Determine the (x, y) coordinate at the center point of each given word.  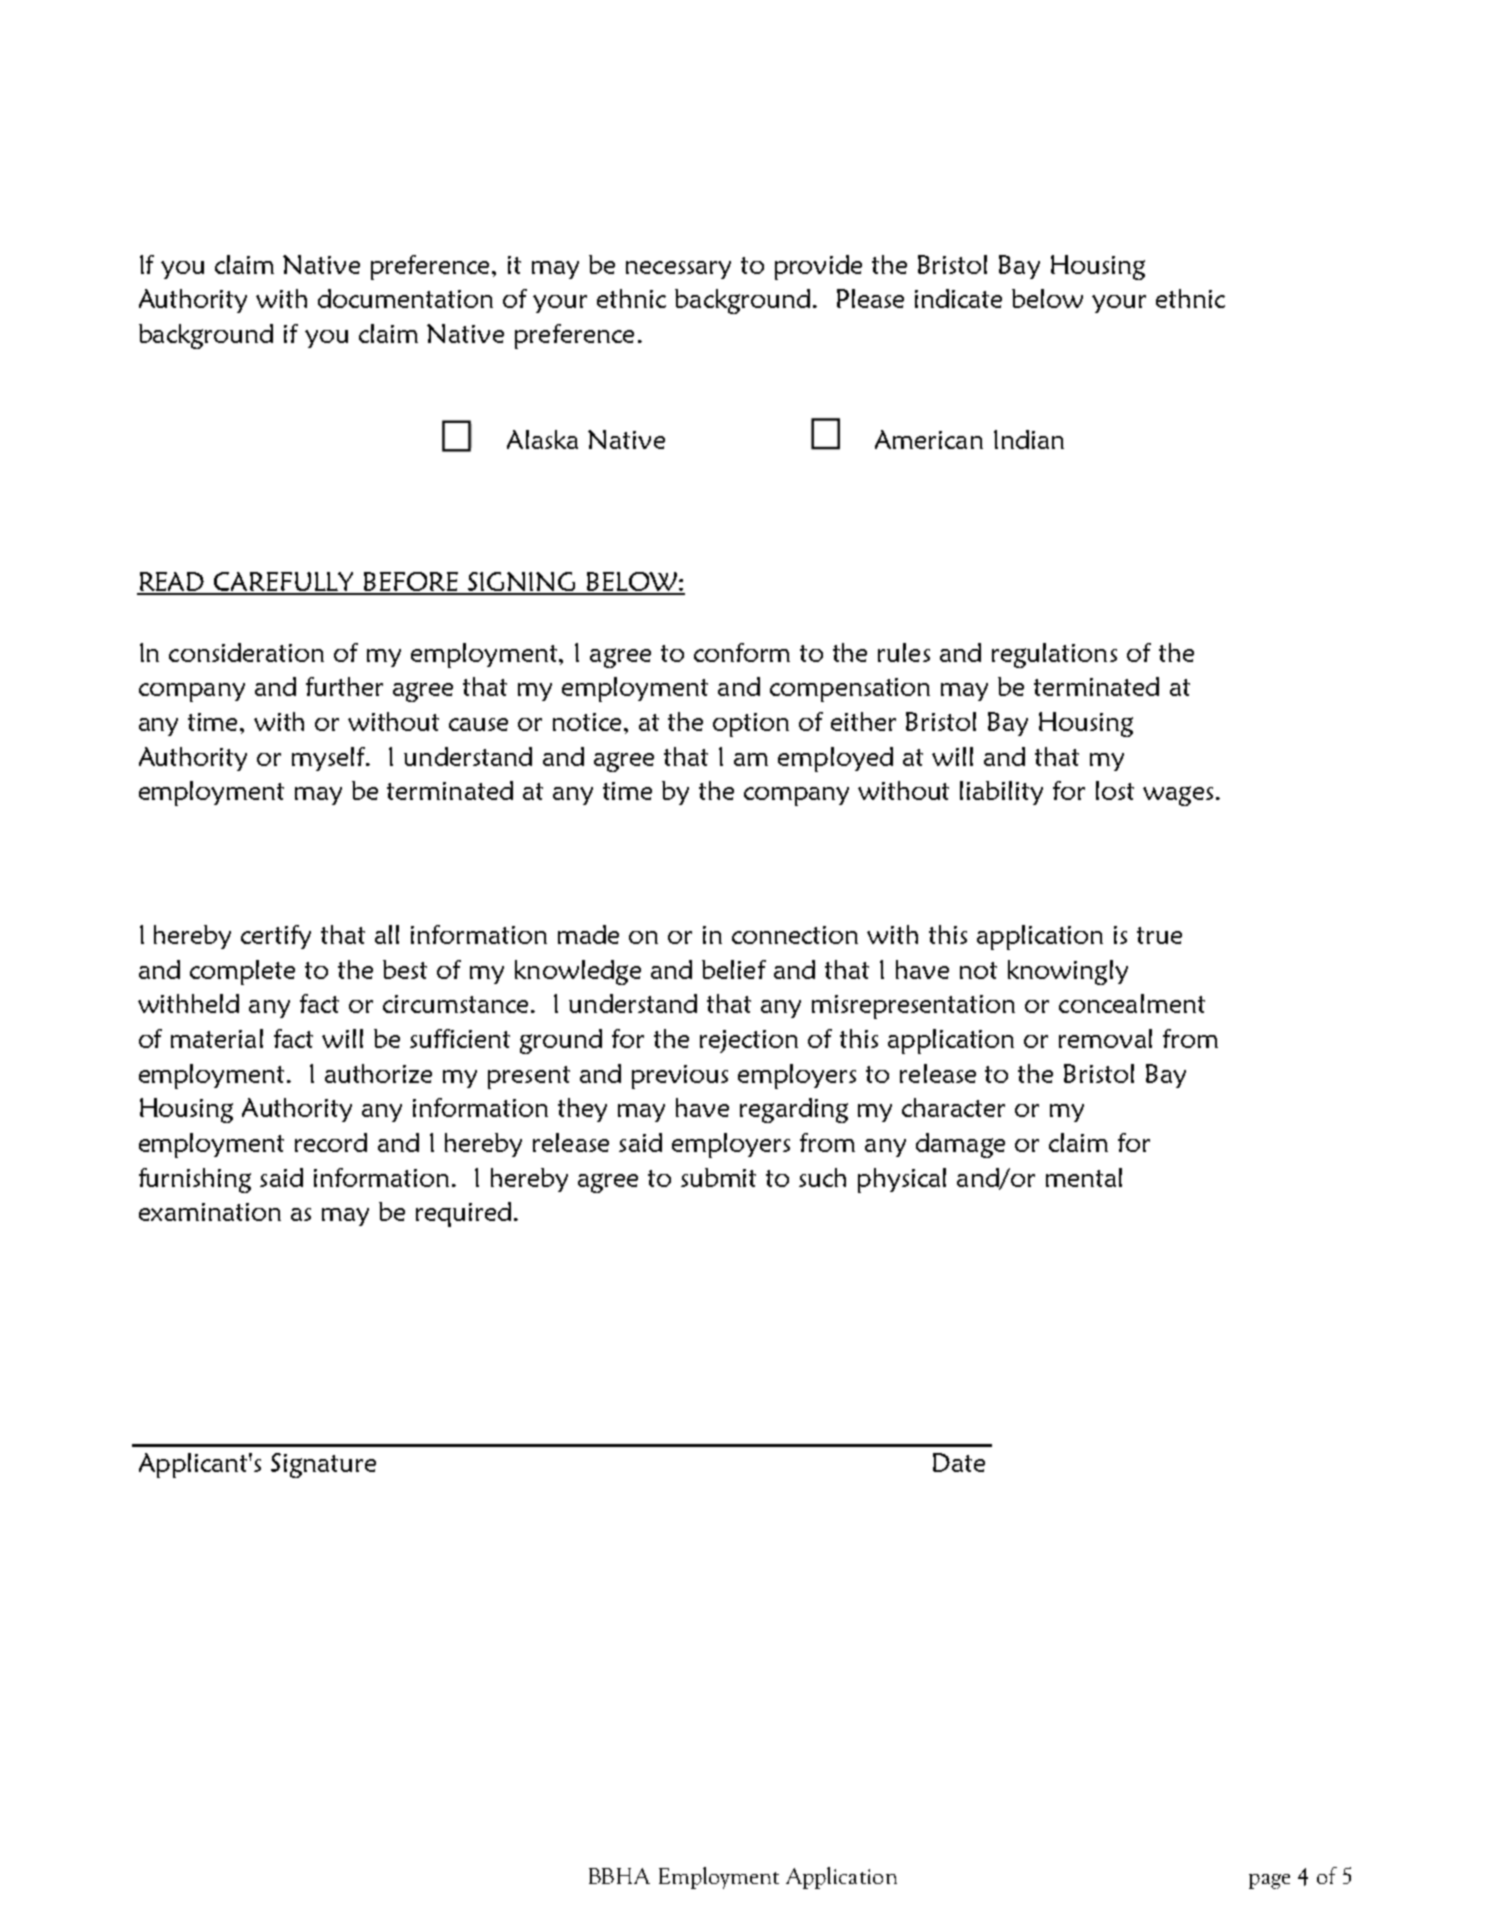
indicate (958, 298)
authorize (378, 1073)
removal (1105, 1038)
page (1269, 1881)
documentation (405, 298)
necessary (678, 270)
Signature (323, 1465)
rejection (749, 1041)
